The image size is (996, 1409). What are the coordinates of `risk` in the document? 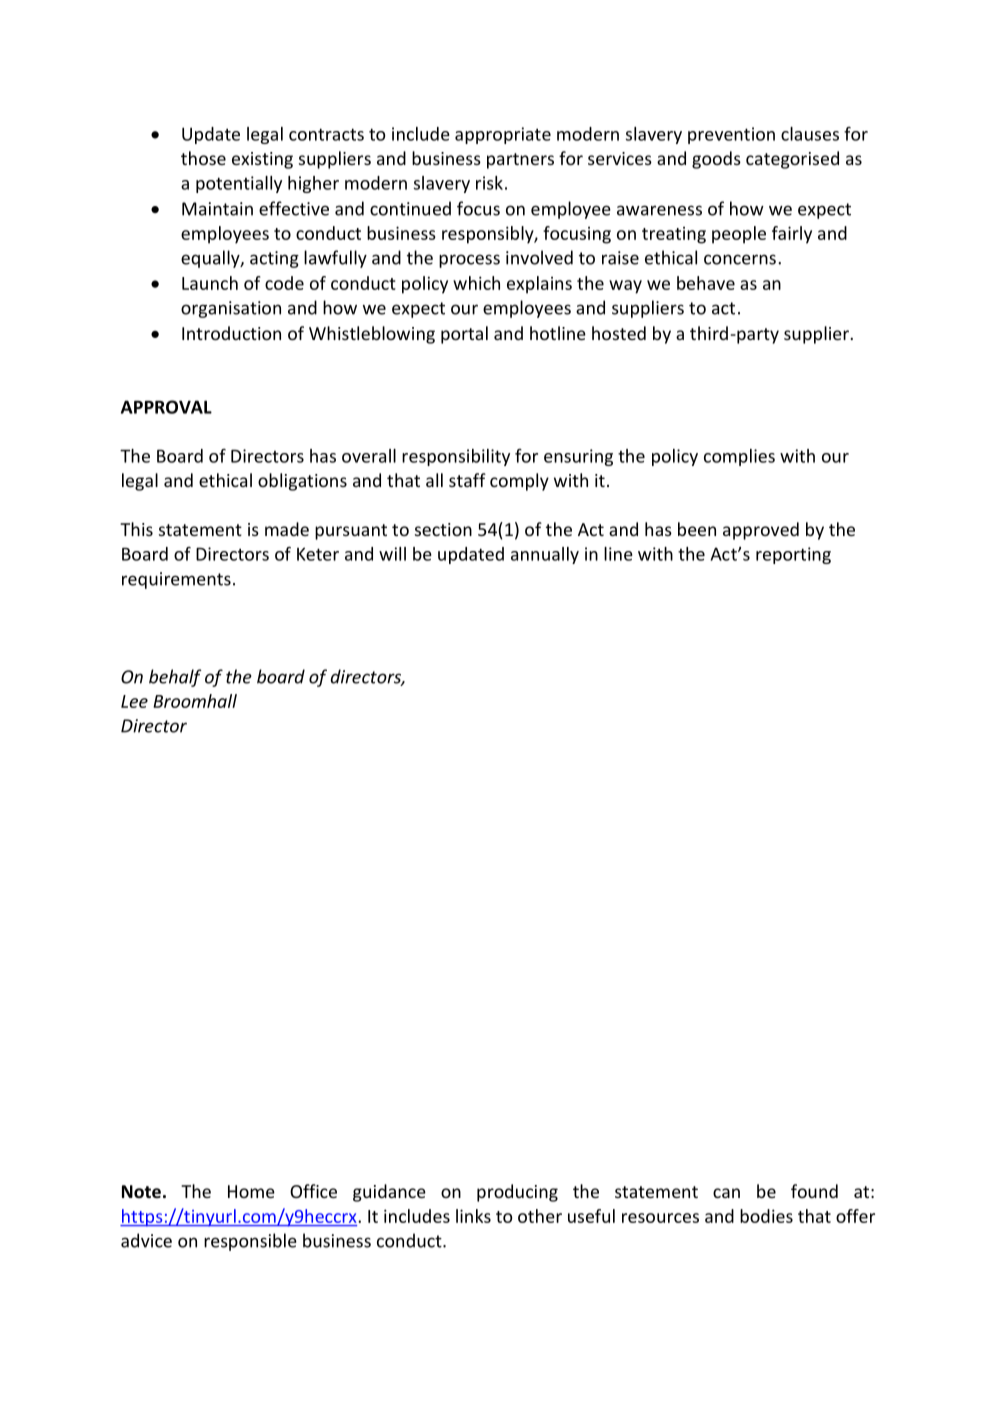 It's located at (489, 183).
